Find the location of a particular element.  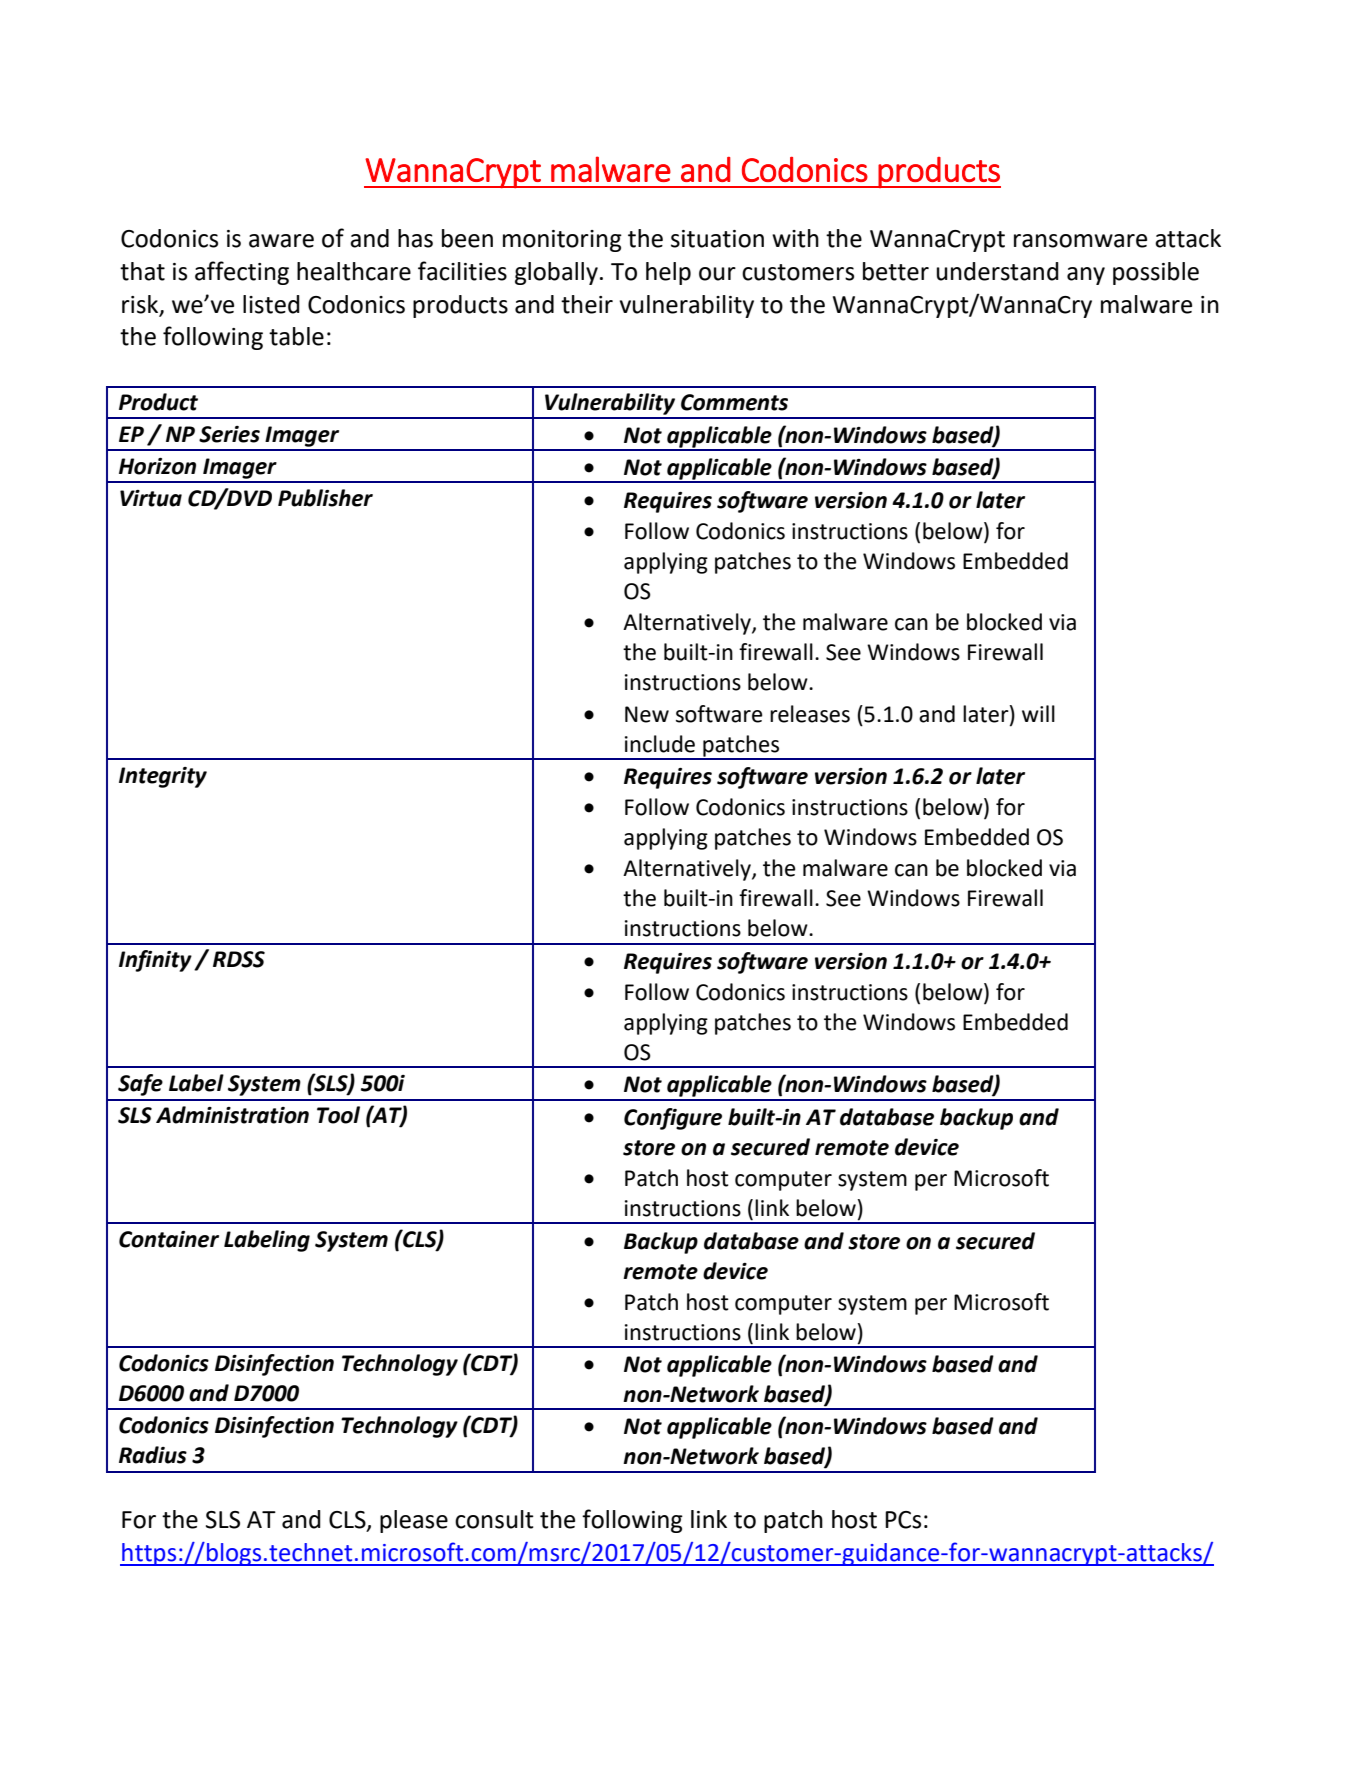

will is located at coordinates (1038, 713).
